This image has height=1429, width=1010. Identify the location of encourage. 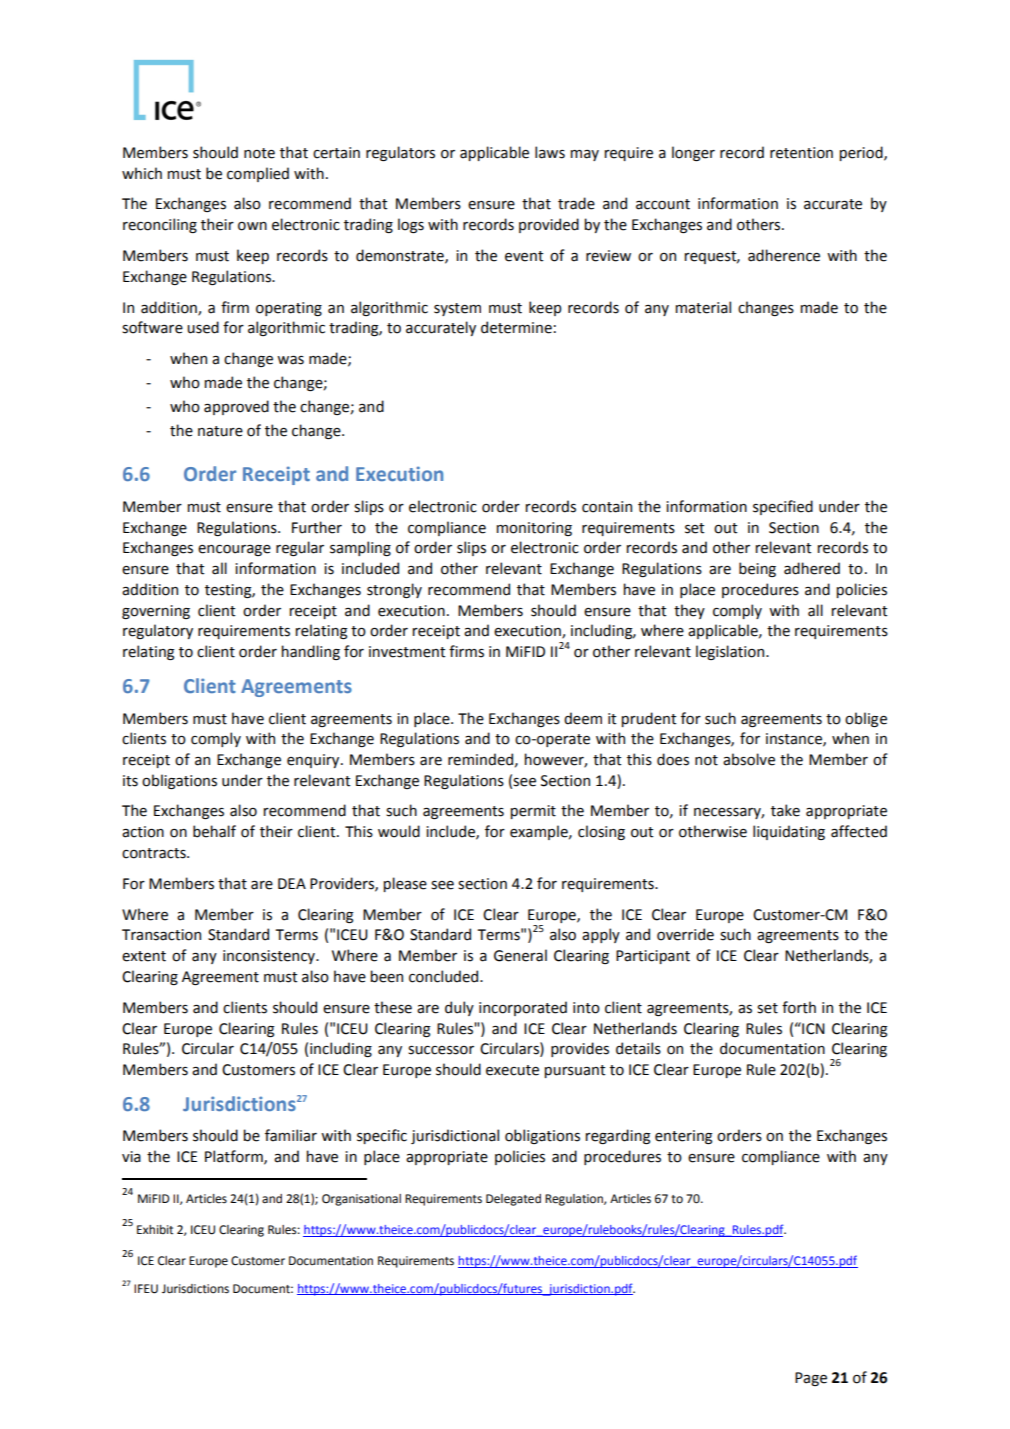
(234, 550).
